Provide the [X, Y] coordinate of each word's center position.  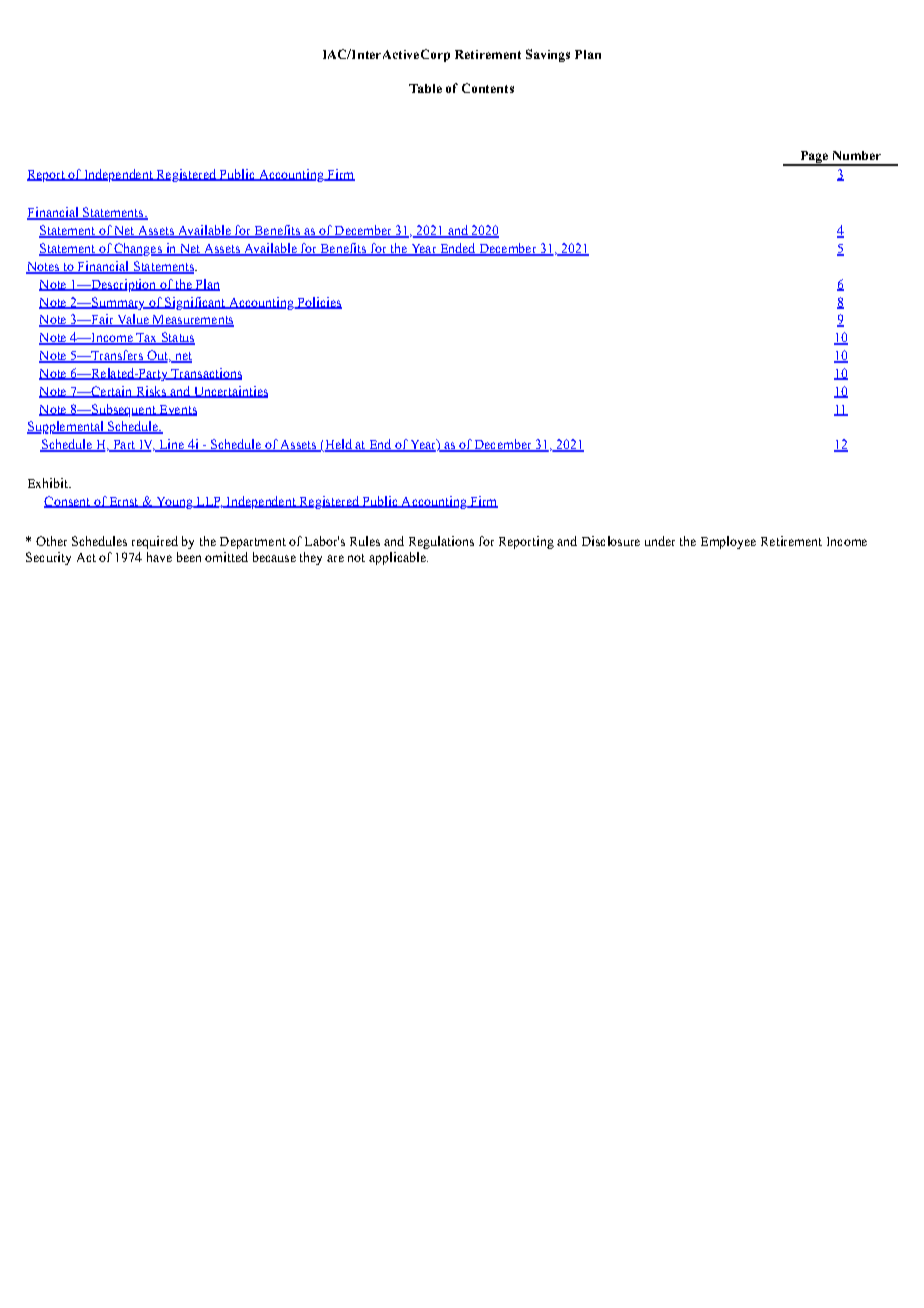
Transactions [205, 374]
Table [425, 88]
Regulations [441, 542]
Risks [151, 392]
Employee [728, 542]
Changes [138, 249]
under [660, 541]
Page [813, 158]
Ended [458, 249]
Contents [488, 88]
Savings [548, 55]
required [155, 542]
